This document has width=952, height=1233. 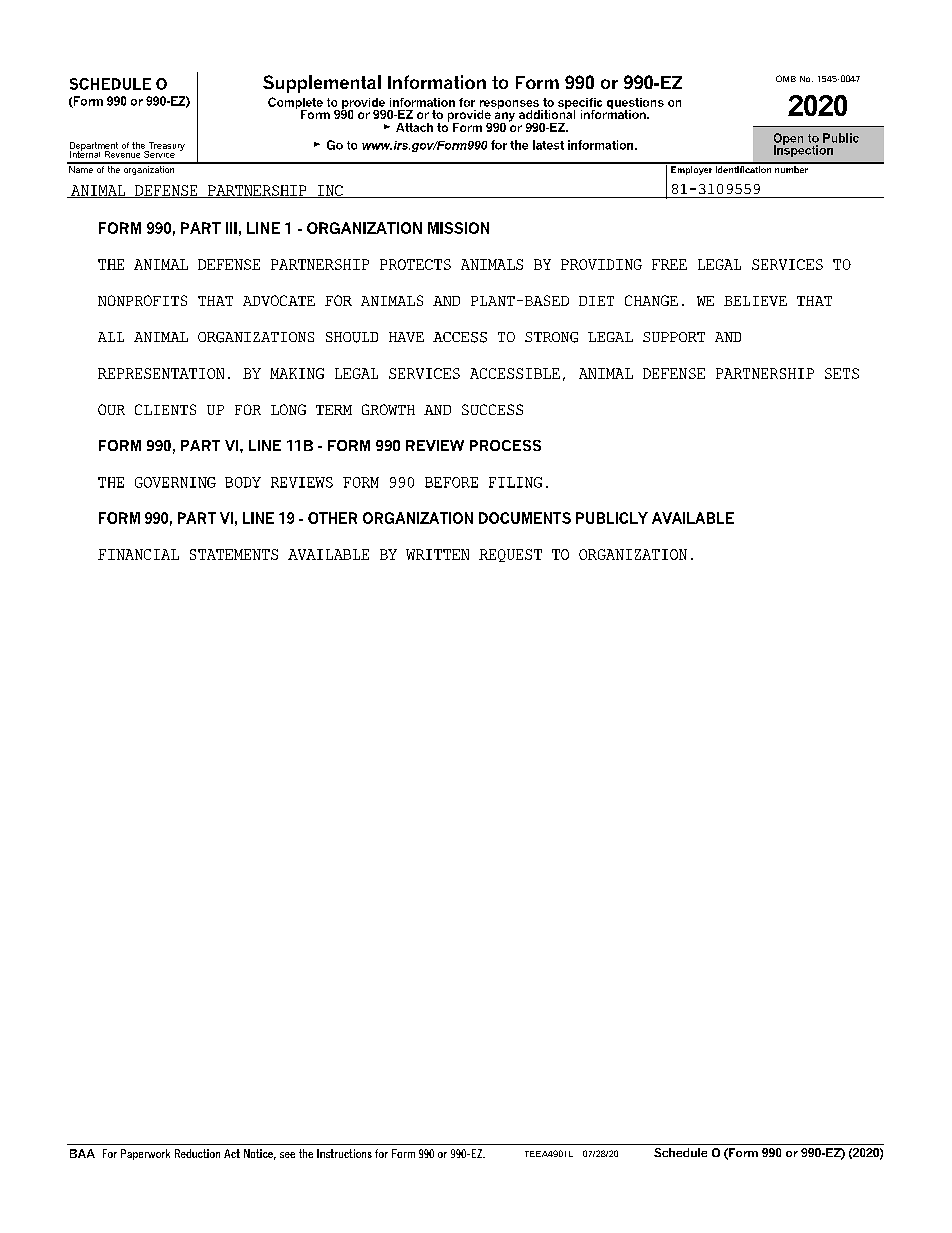 I want to click on Instructions, so click(x=344, y=1153).
